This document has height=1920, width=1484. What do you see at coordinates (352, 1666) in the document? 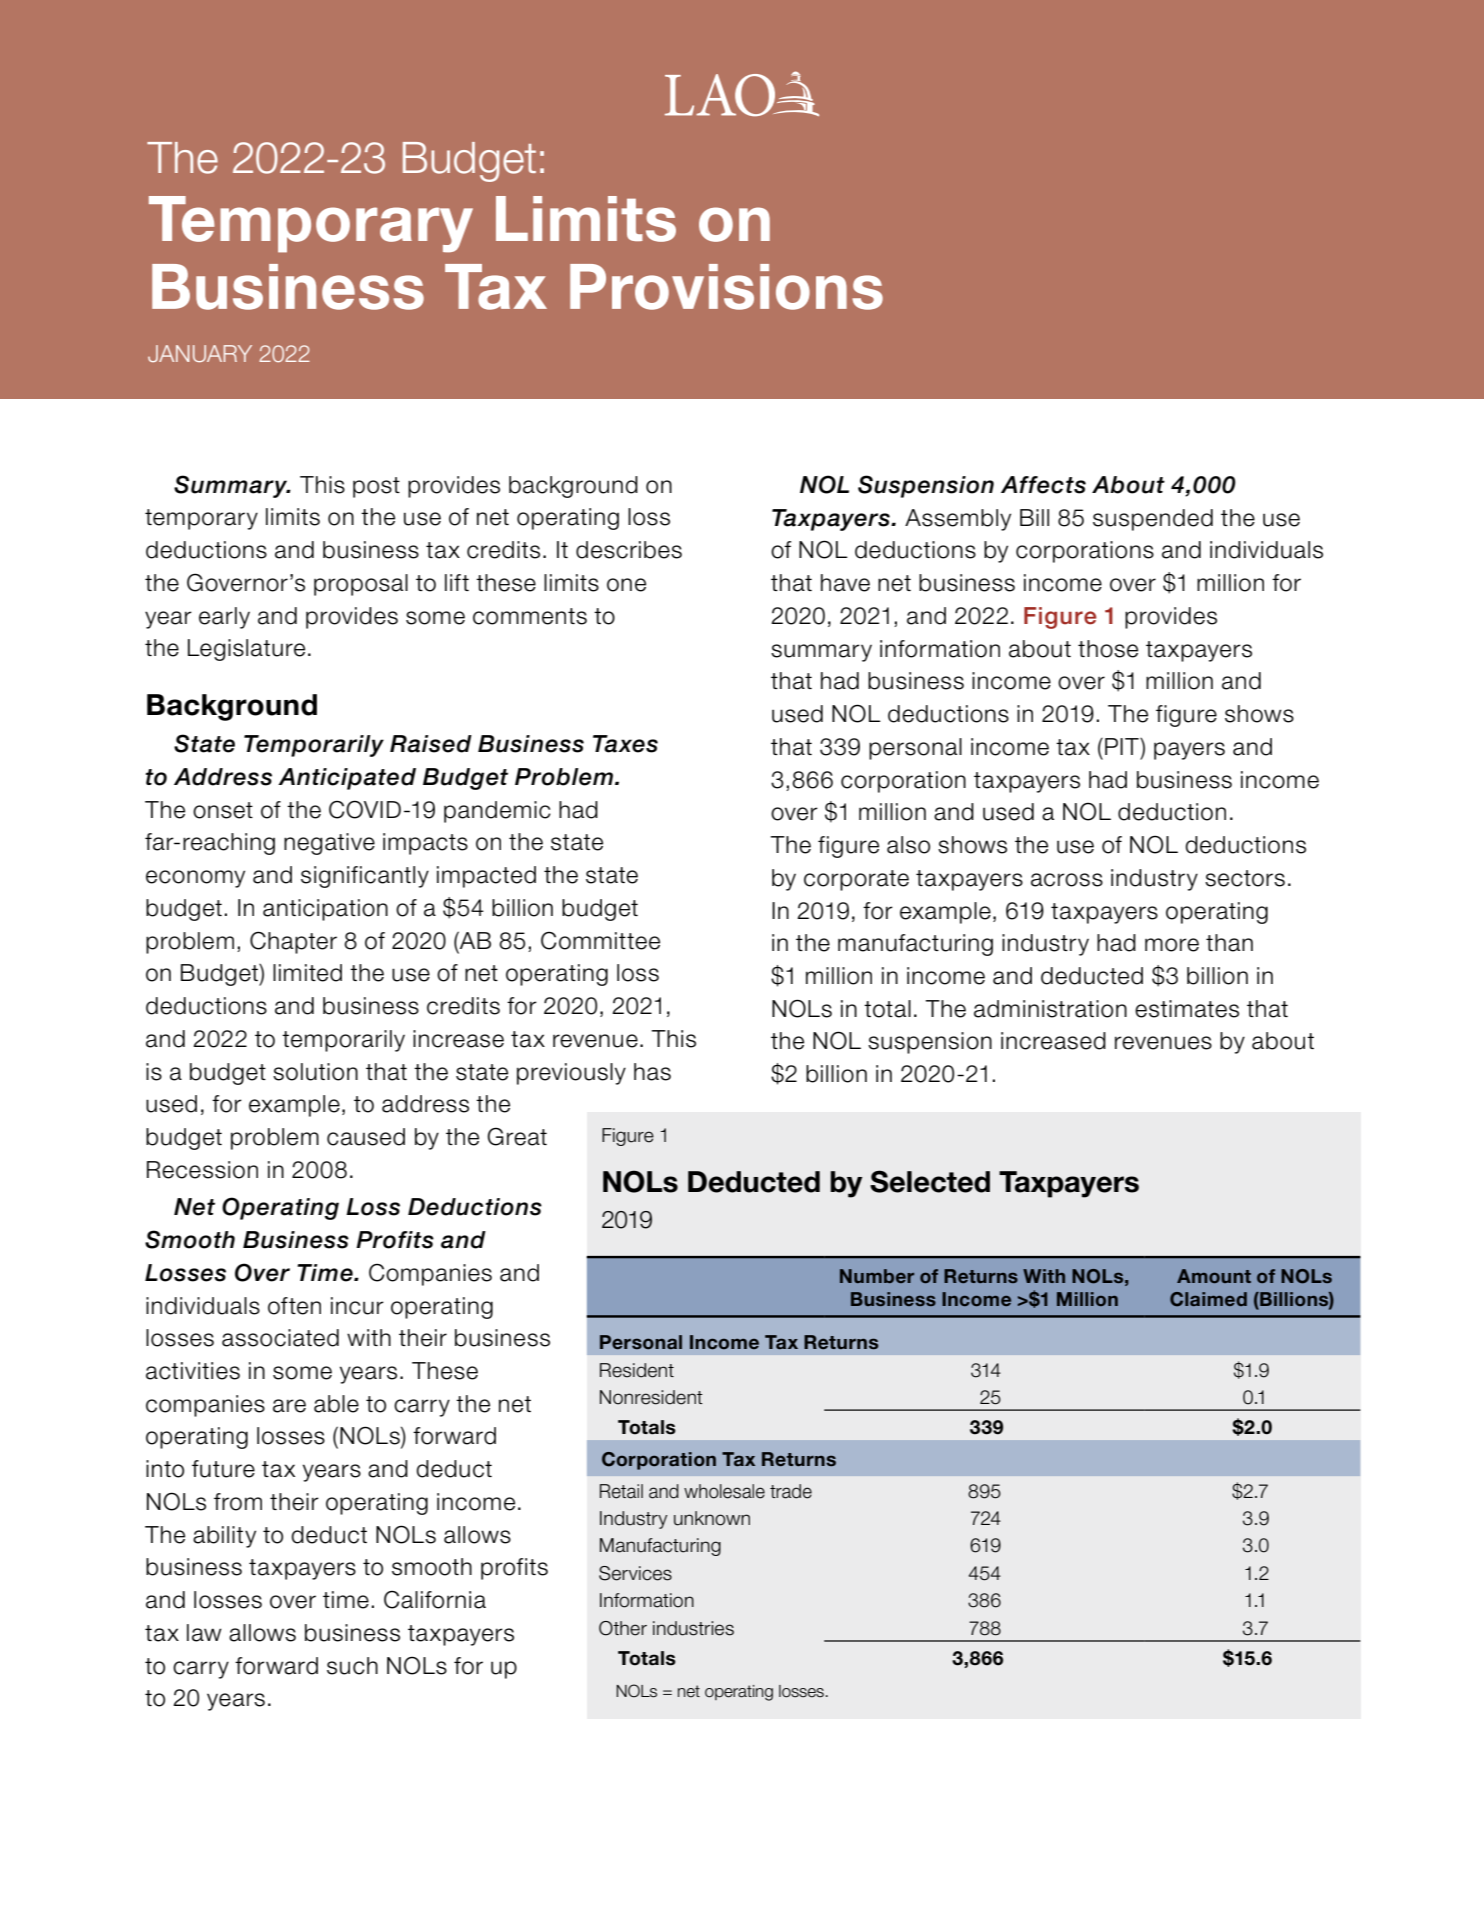
I see `such` at bounding box center [352, 1666].
